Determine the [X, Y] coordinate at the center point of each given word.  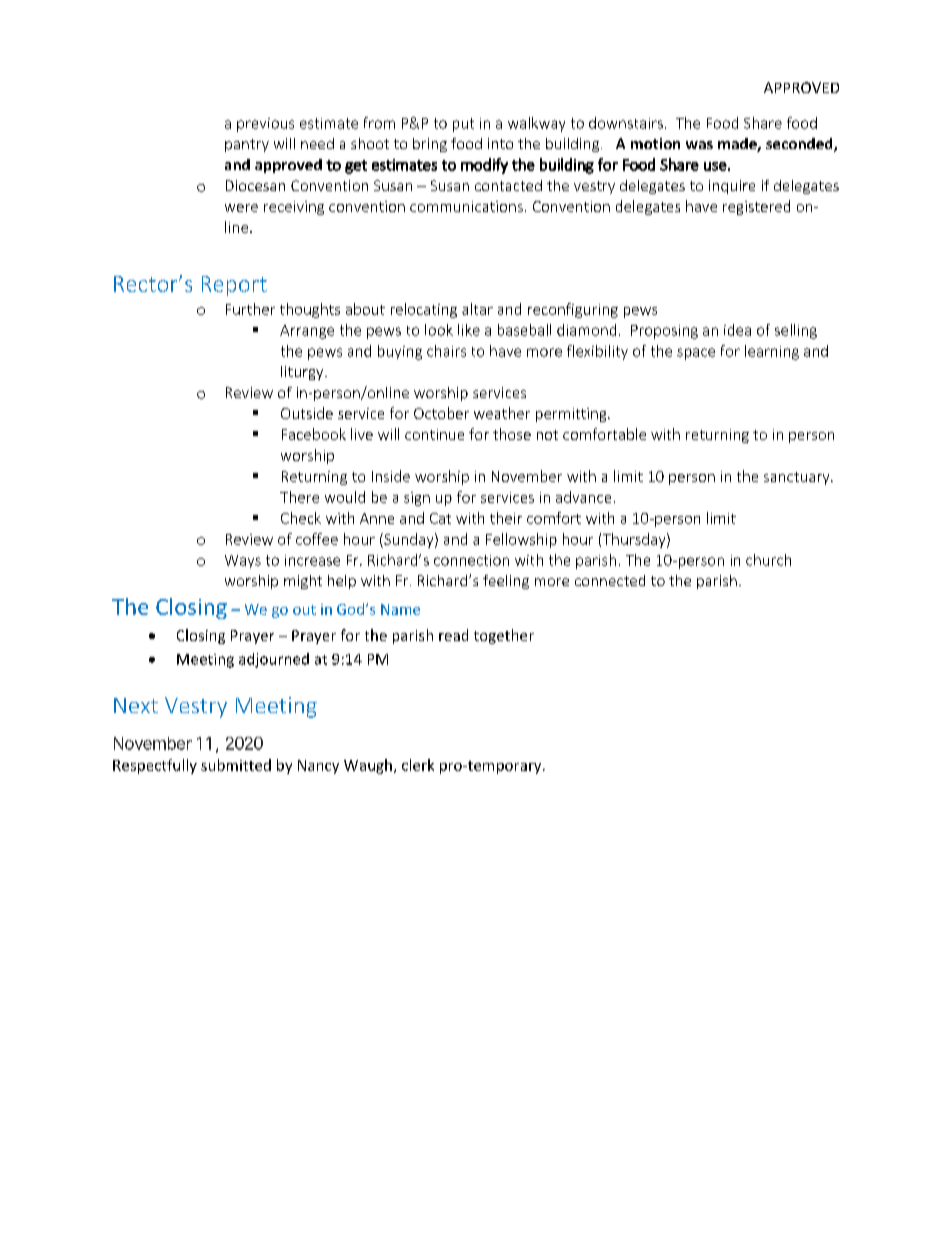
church [768, 560]
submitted [236, 765]
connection [471, 560]
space [696, 354]
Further [250, 309]
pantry [247, 145]
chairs [446, 351]
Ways [243, 561]
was [699, 145]
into [500, 143]
